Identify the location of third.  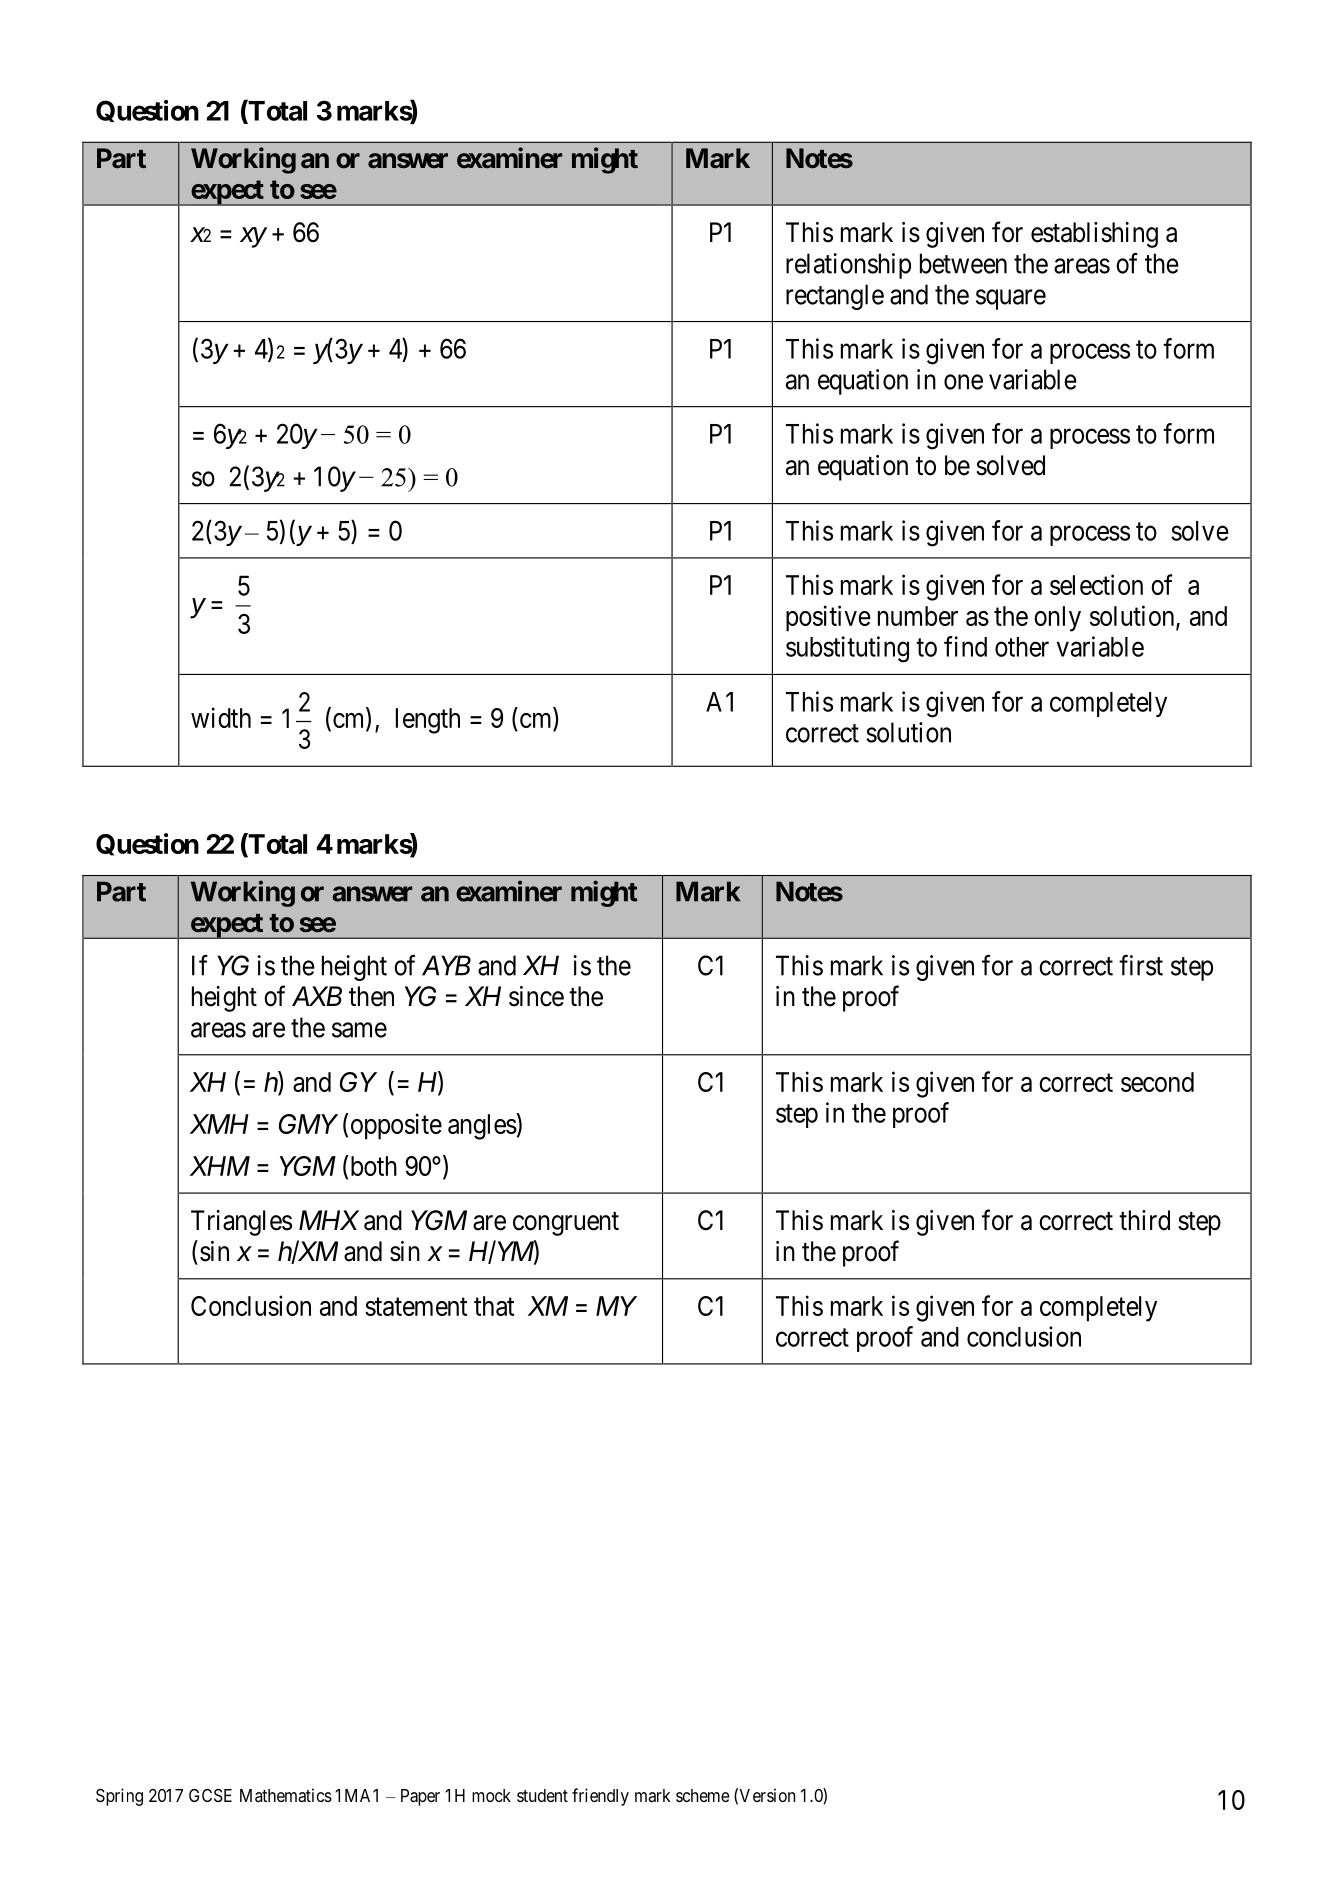
(1144, 1220).
